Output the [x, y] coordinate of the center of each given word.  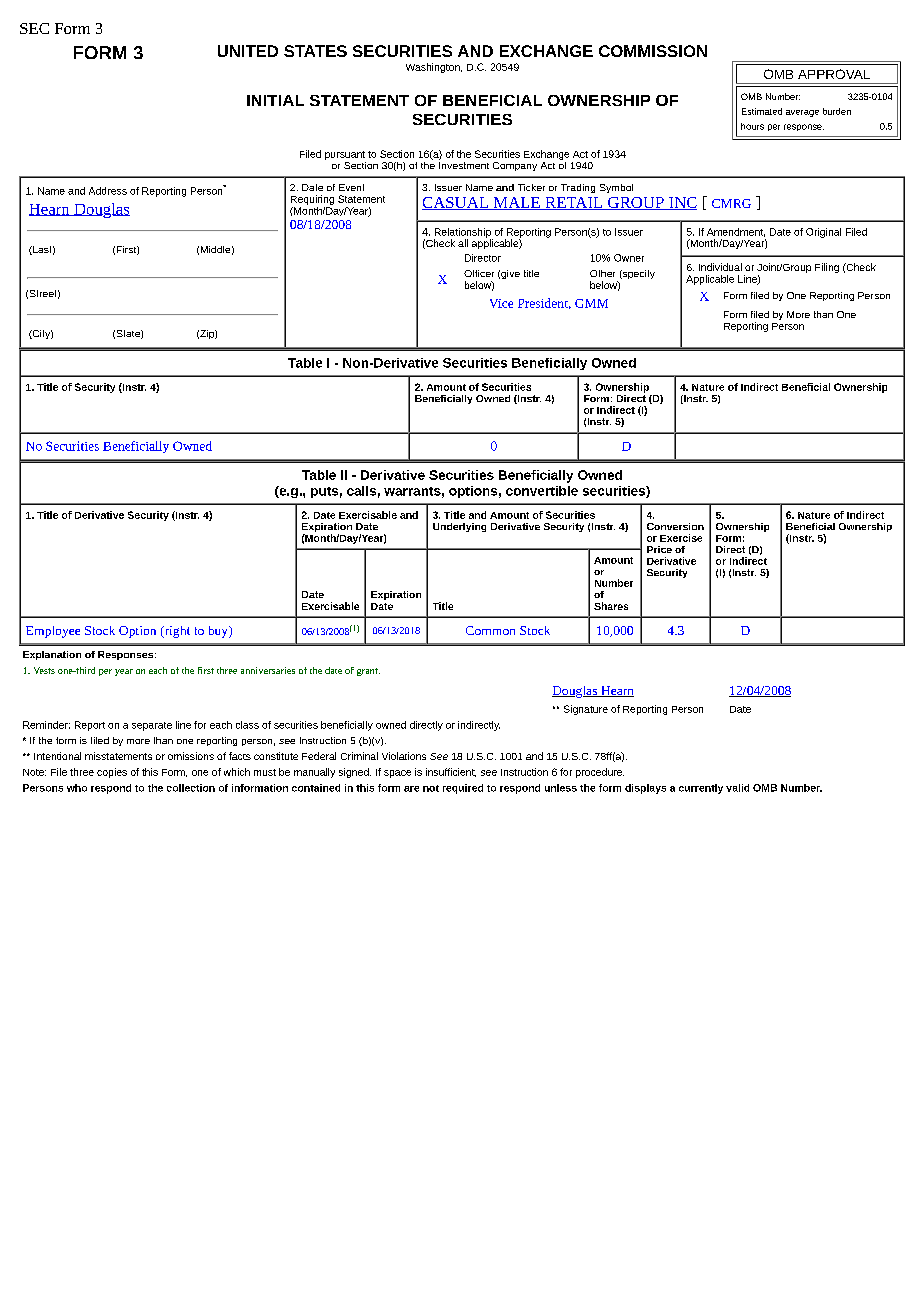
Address [108, 191]
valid [737, 788]
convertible [542, 491]
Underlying [459, 527]
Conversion [675, 526]
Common [490, 630]
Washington [434, 68]
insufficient [451, 772]
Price [659, 549]
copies [112, 773]
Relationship [463, 234]
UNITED [248, 51]
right [176, 632]
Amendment [736, 232]
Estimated [762, 111]
